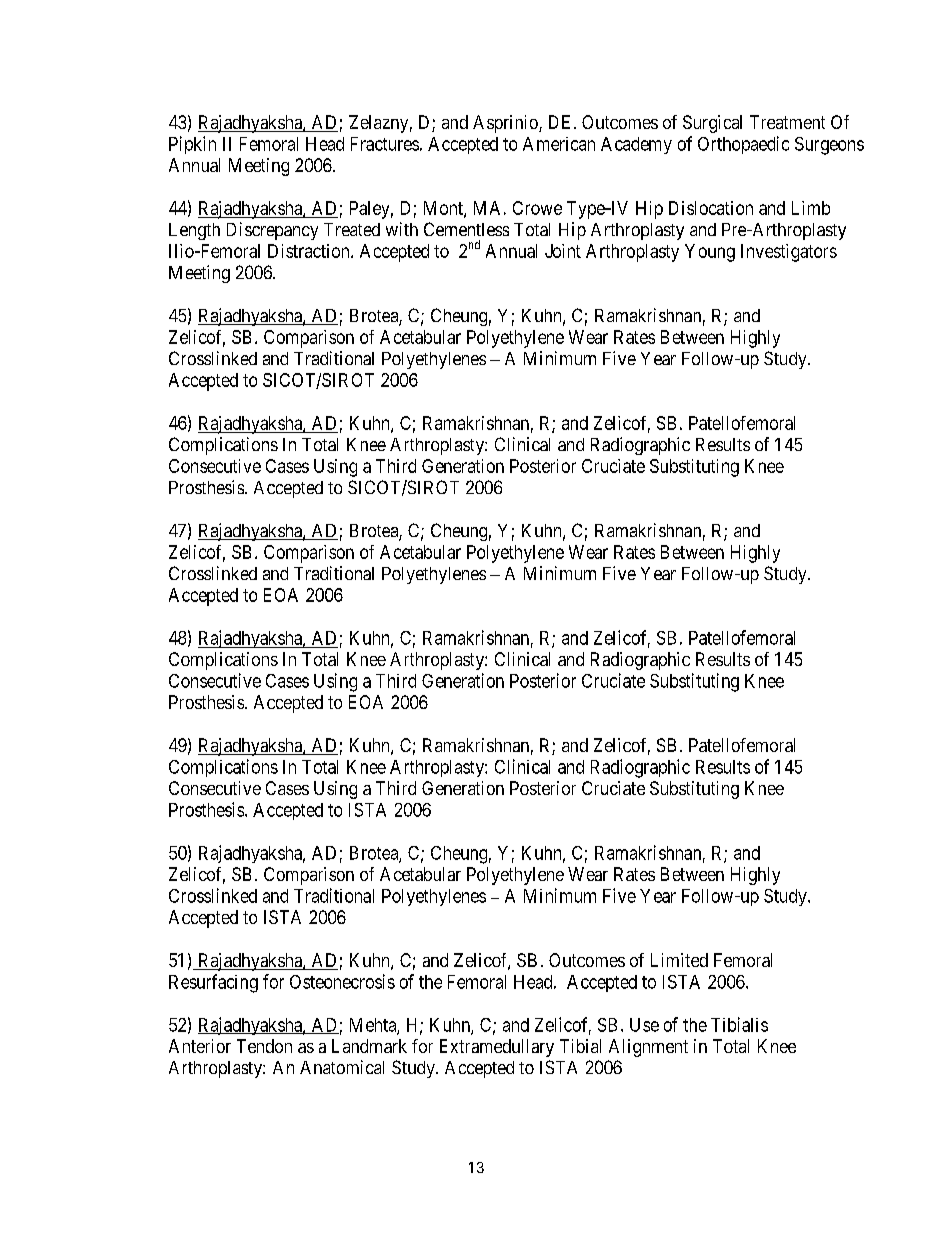 The image size is (952, 1233). I want to click on American, so click(559, 144).
